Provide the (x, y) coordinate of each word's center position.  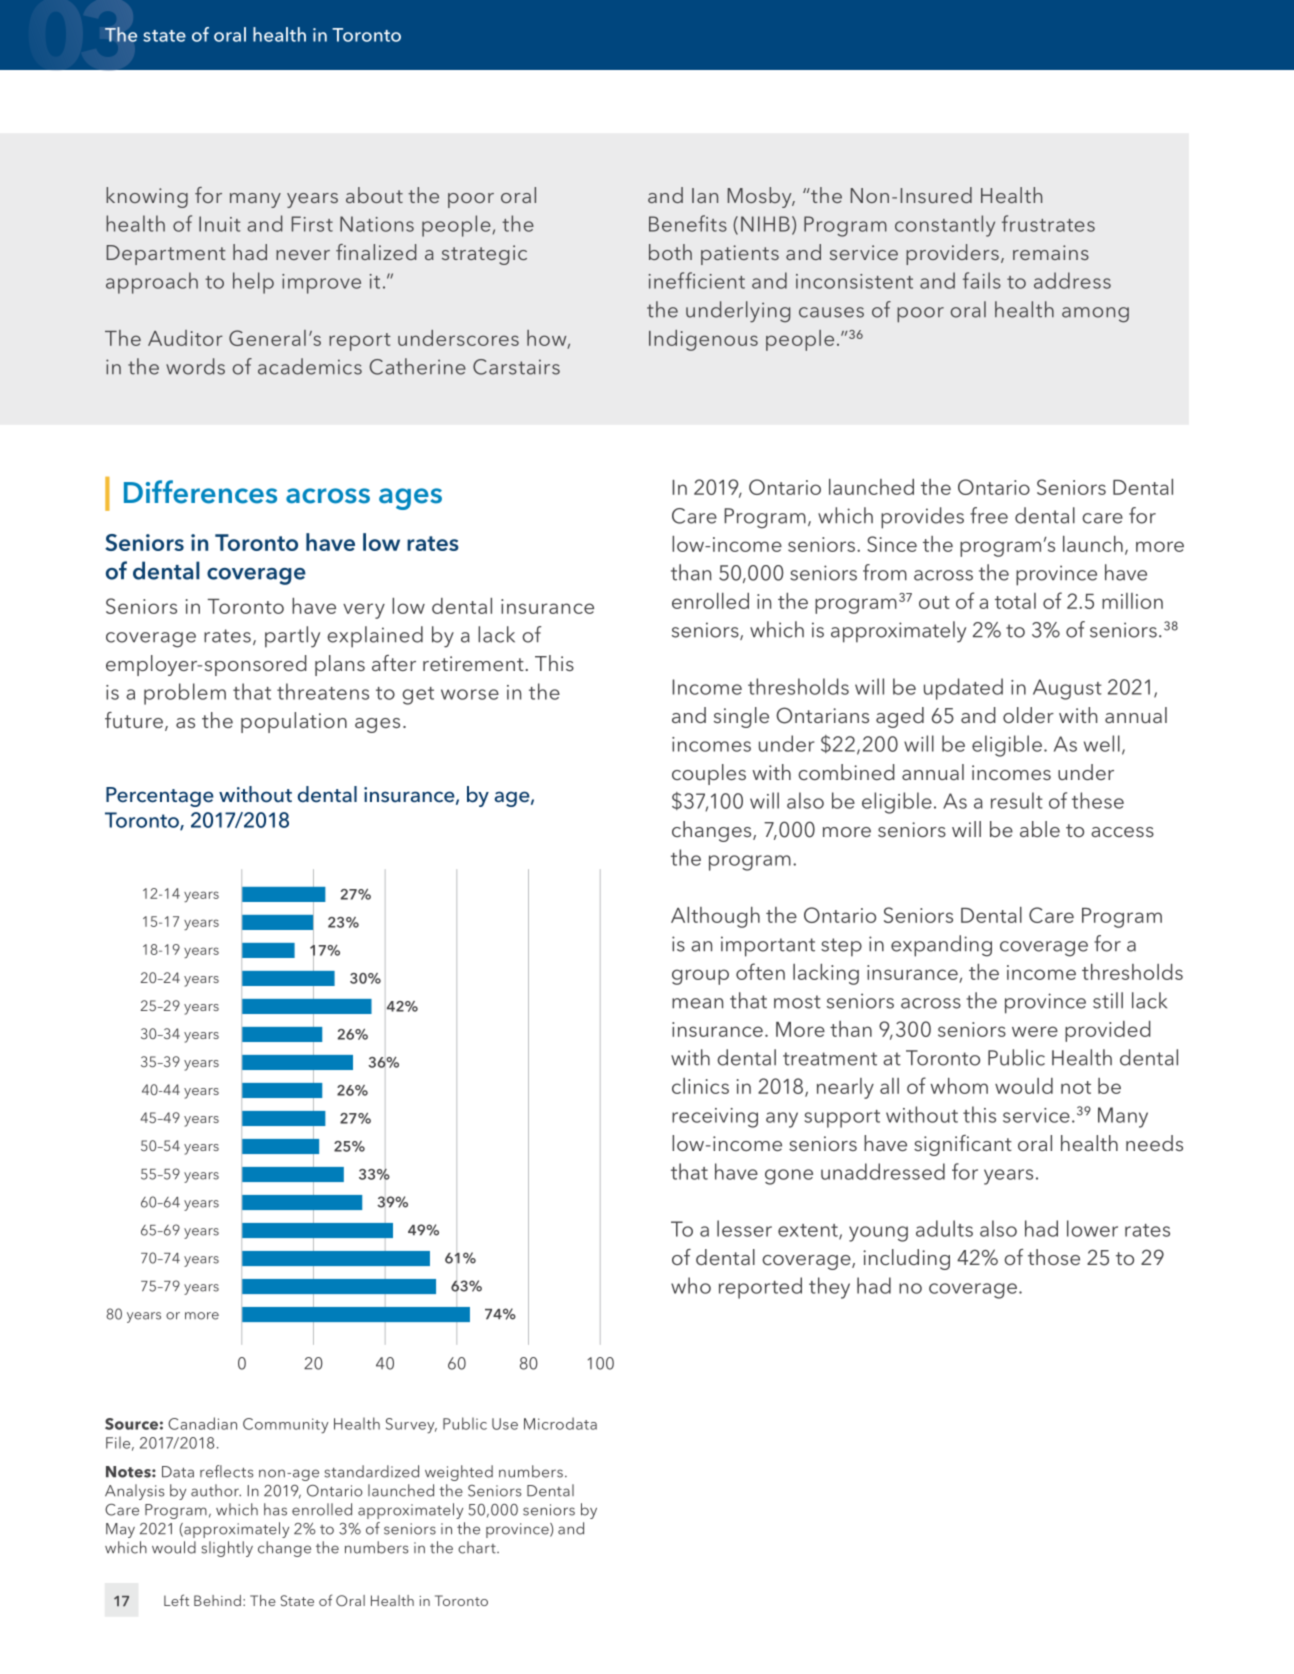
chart (478, 1547)
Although (715, 917)
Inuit (220, 224)
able (1040, 829)
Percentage (160, 797)
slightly (227, 1549)
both (670, 252)
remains (1051, 252)
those (1054, 1257)
